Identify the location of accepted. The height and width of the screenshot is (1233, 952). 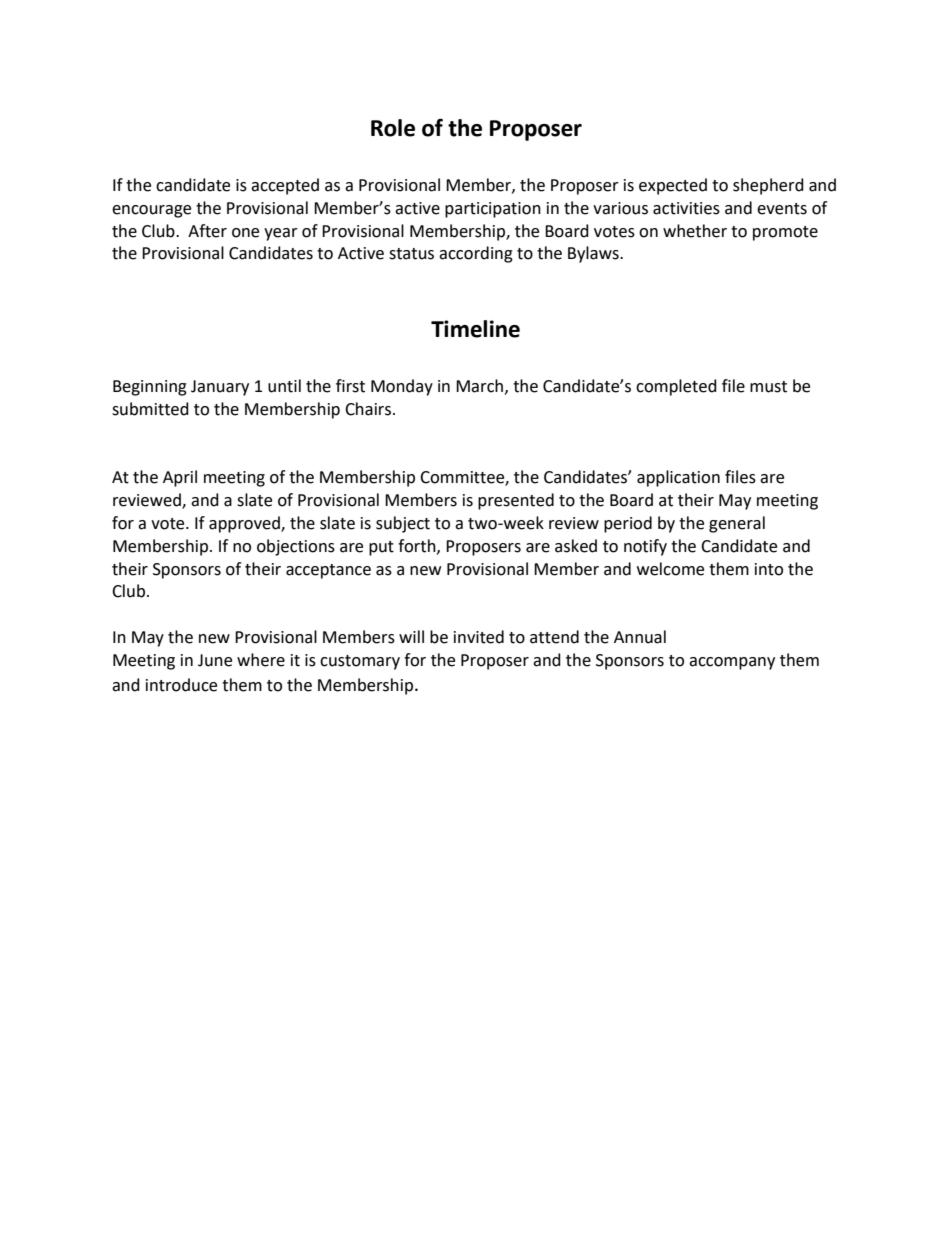
(285, 186).
